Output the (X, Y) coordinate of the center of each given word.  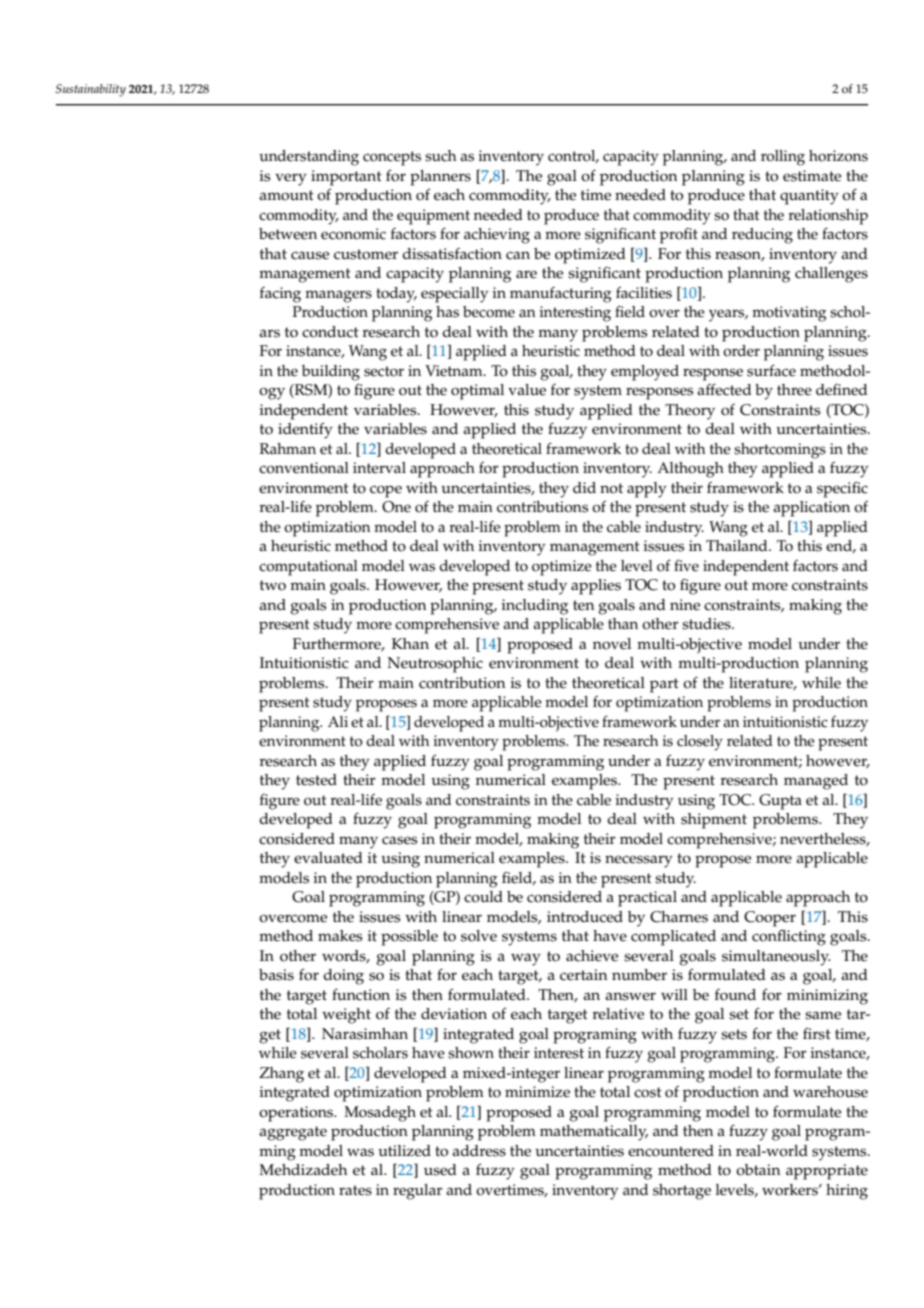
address (479, 1151)
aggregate (293, 1133)
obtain (758, 1170)
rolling (783, 158)
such (441, 156)
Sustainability (91, 90)
